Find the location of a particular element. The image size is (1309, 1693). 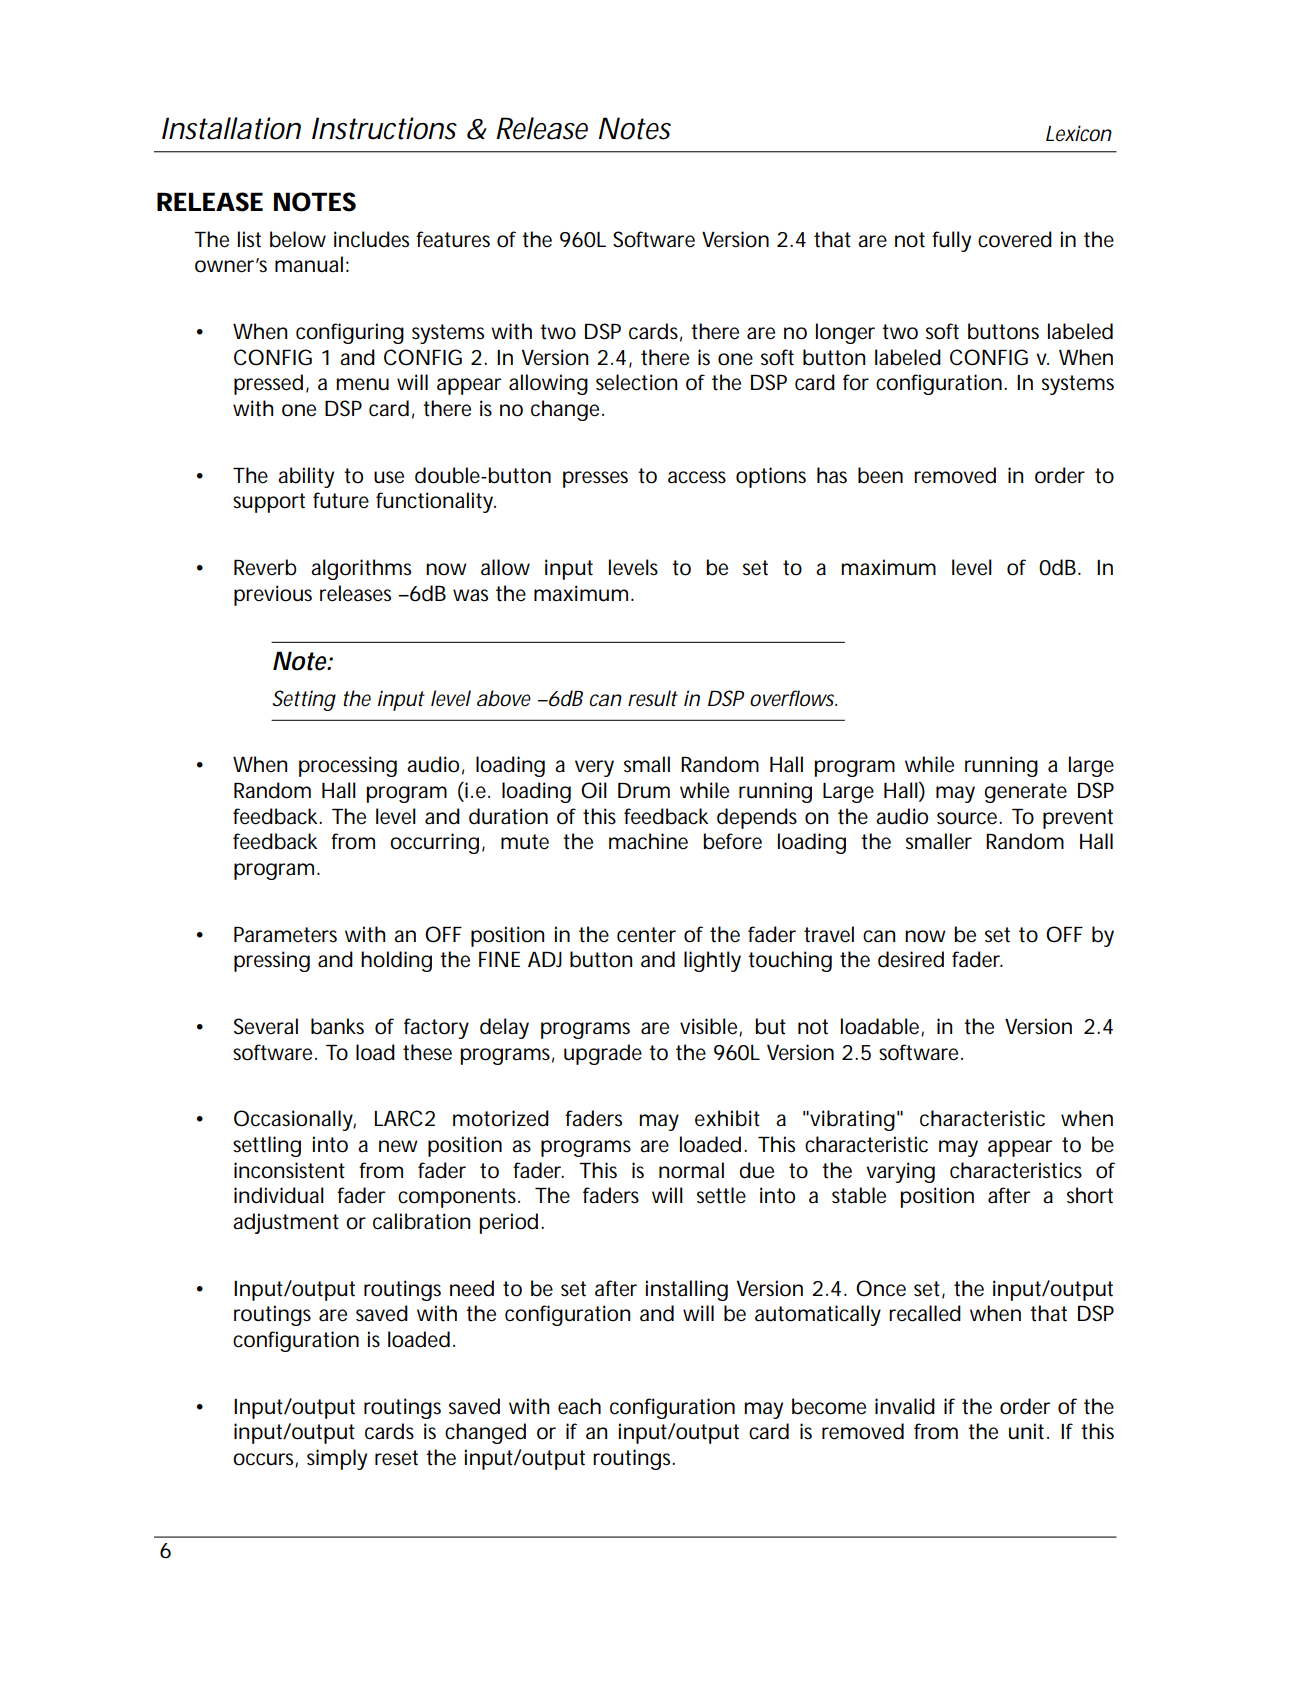

below is located at coordinates (298, 239).
